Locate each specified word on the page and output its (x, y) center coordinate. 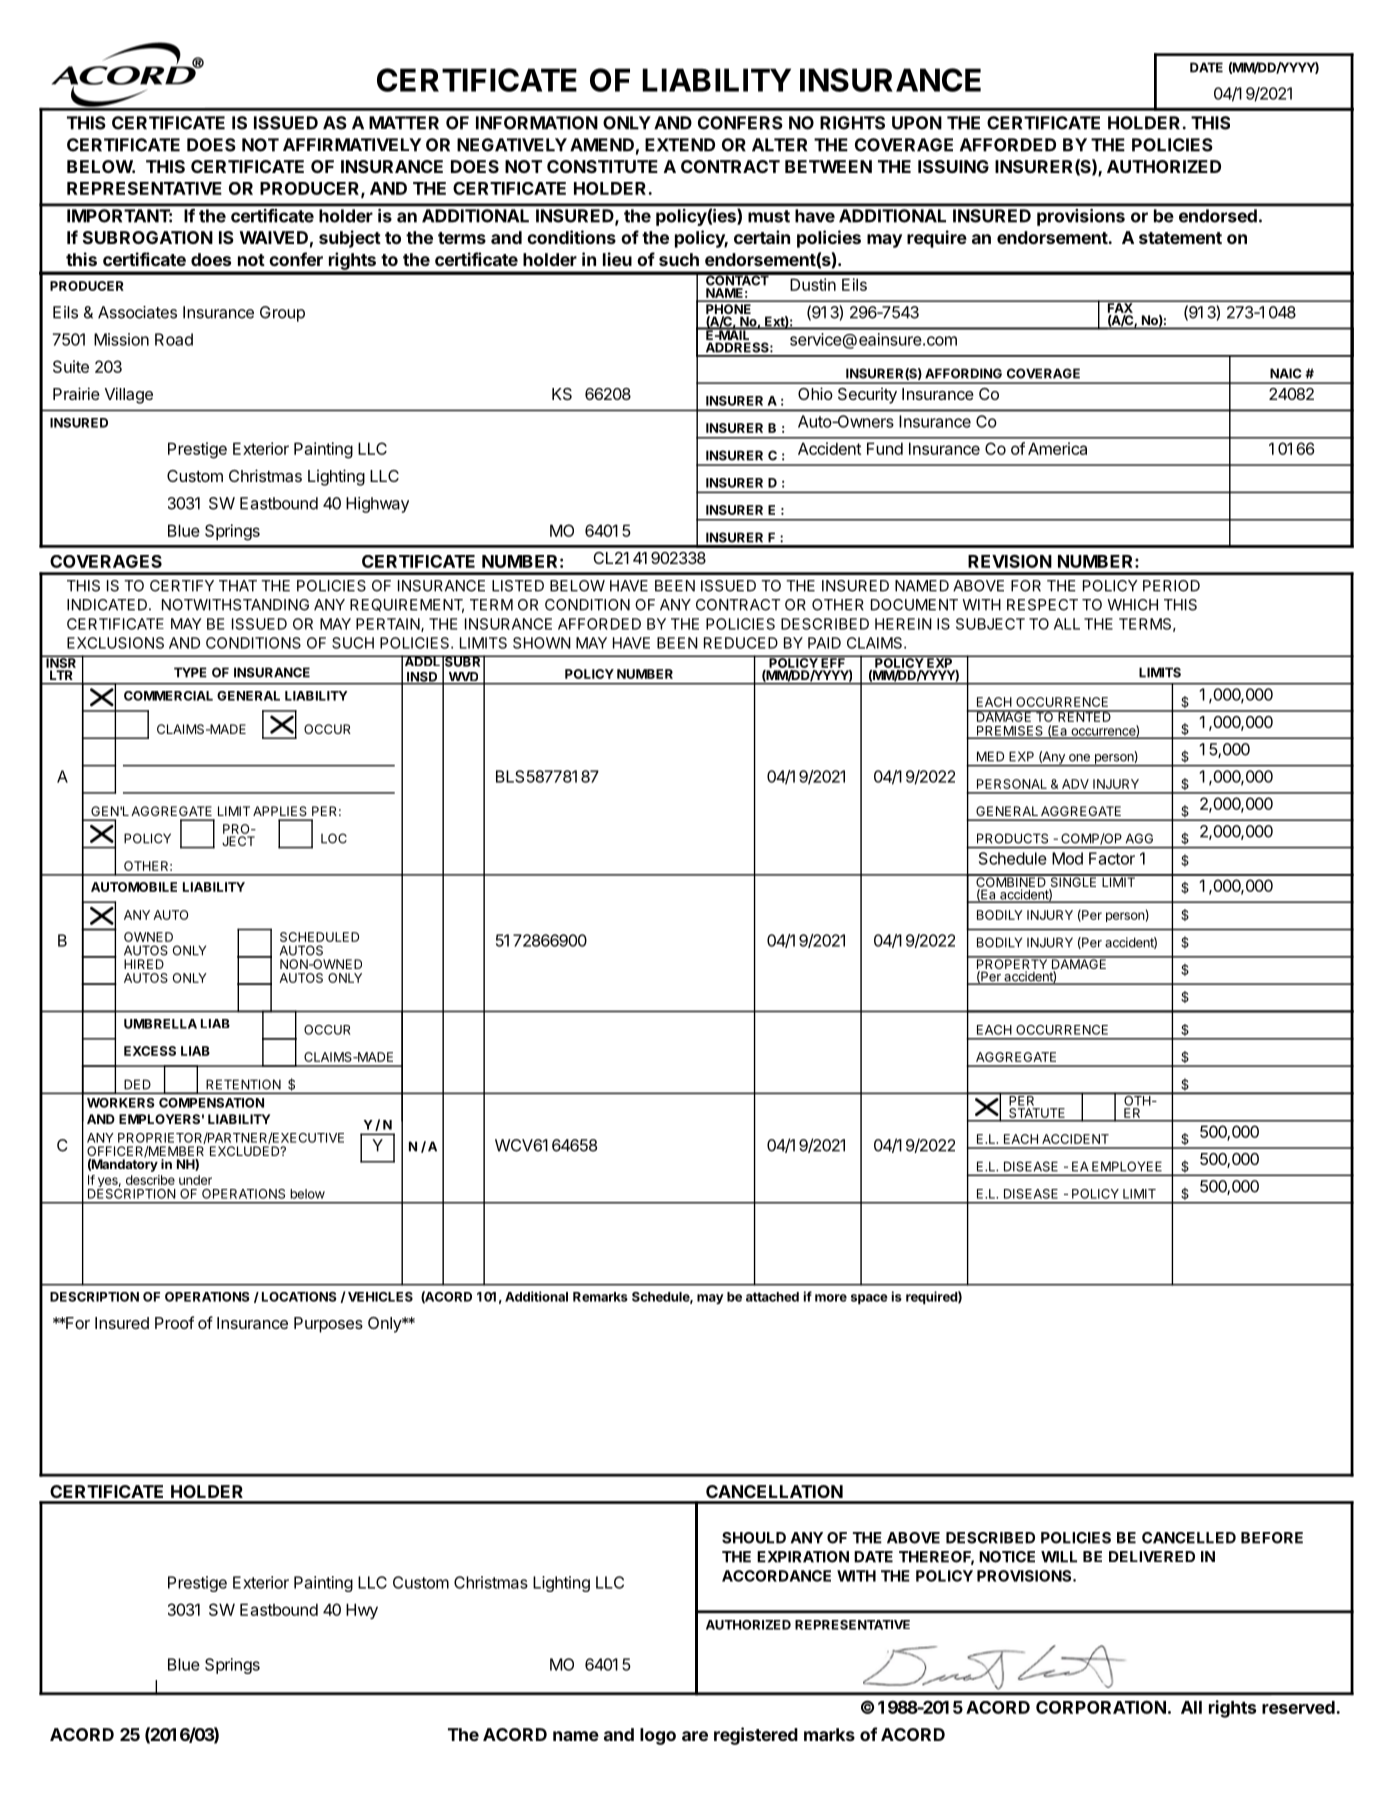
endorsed (1218, 216)
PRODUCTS (1012, 838)
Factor (1112, 858)
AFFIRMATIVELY (352, 145)
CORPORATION (1101, 1707)
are (695, 1736)
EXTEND (680, 145)
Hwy (362, 1611)
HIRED (144, 964)
